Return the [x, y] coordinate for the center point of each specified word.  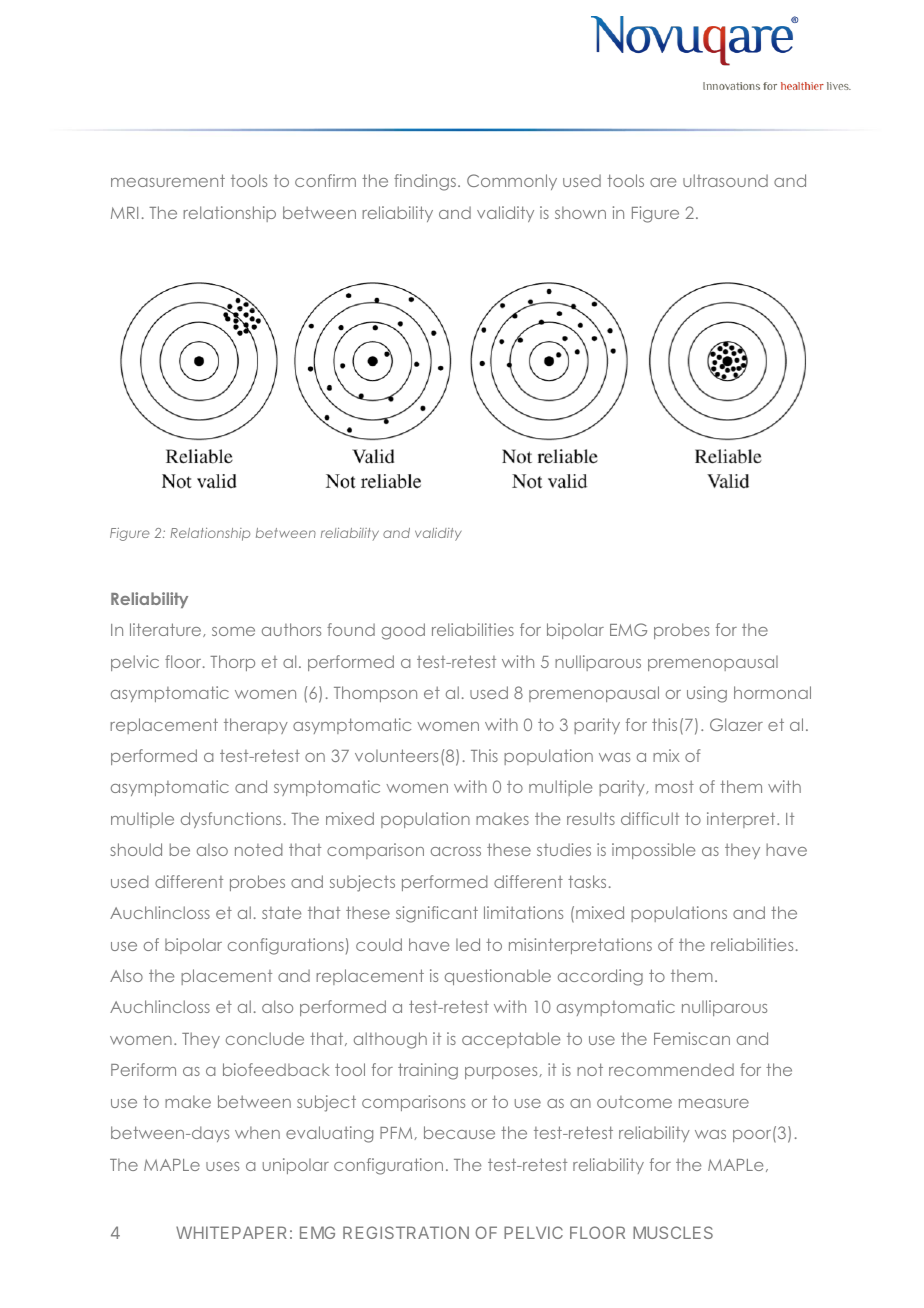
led [468, 944]
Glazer [736, 724]
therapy [256, 726]
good [403, 631]
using [707, 694]
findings [425, 182]
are [663, 182]
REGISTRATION [406, 1232]
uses [222, 1166]
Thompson [375, 694]
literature [167, 630]
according [600, 977]
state [281, 912]
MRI [124, 213]
